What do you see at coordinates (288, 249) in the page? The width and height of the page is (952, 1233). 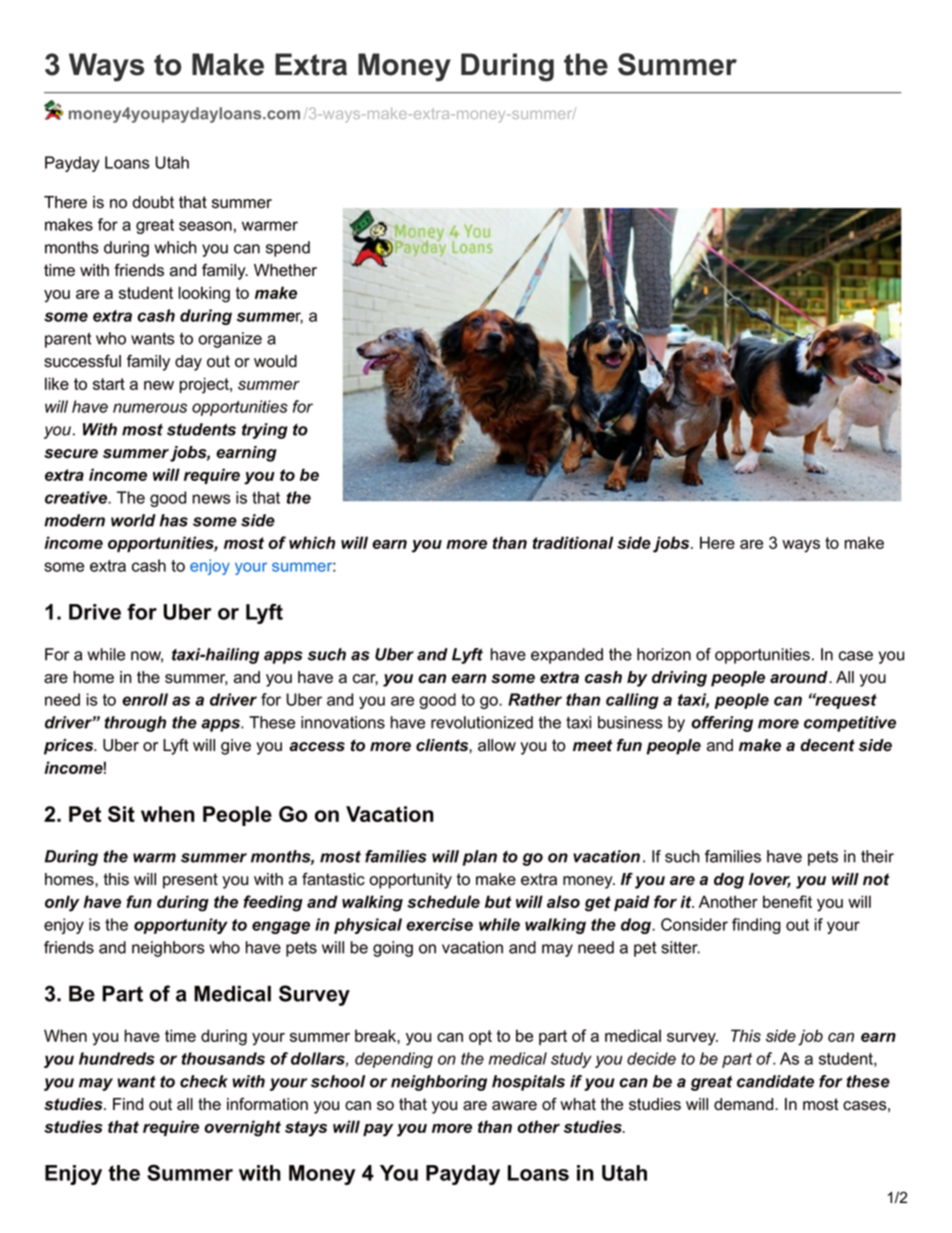 I see `spend` at bounding box center [288, 249].
